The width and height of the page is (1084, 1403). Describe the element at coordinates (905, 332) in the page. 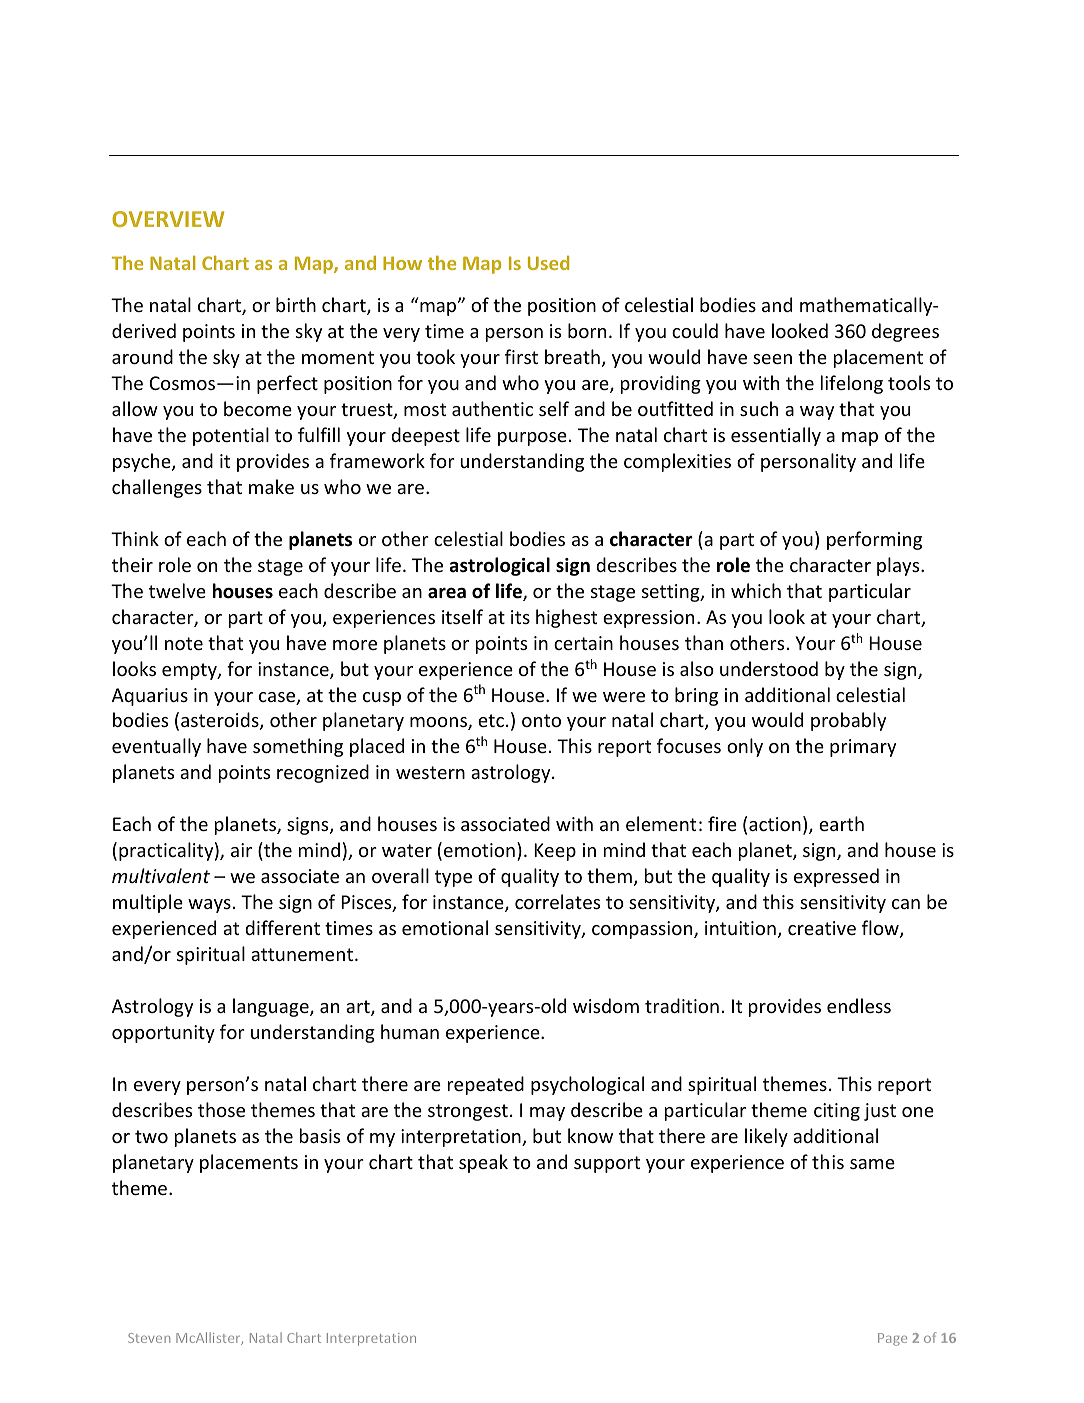

I see `degrees` at that location.
